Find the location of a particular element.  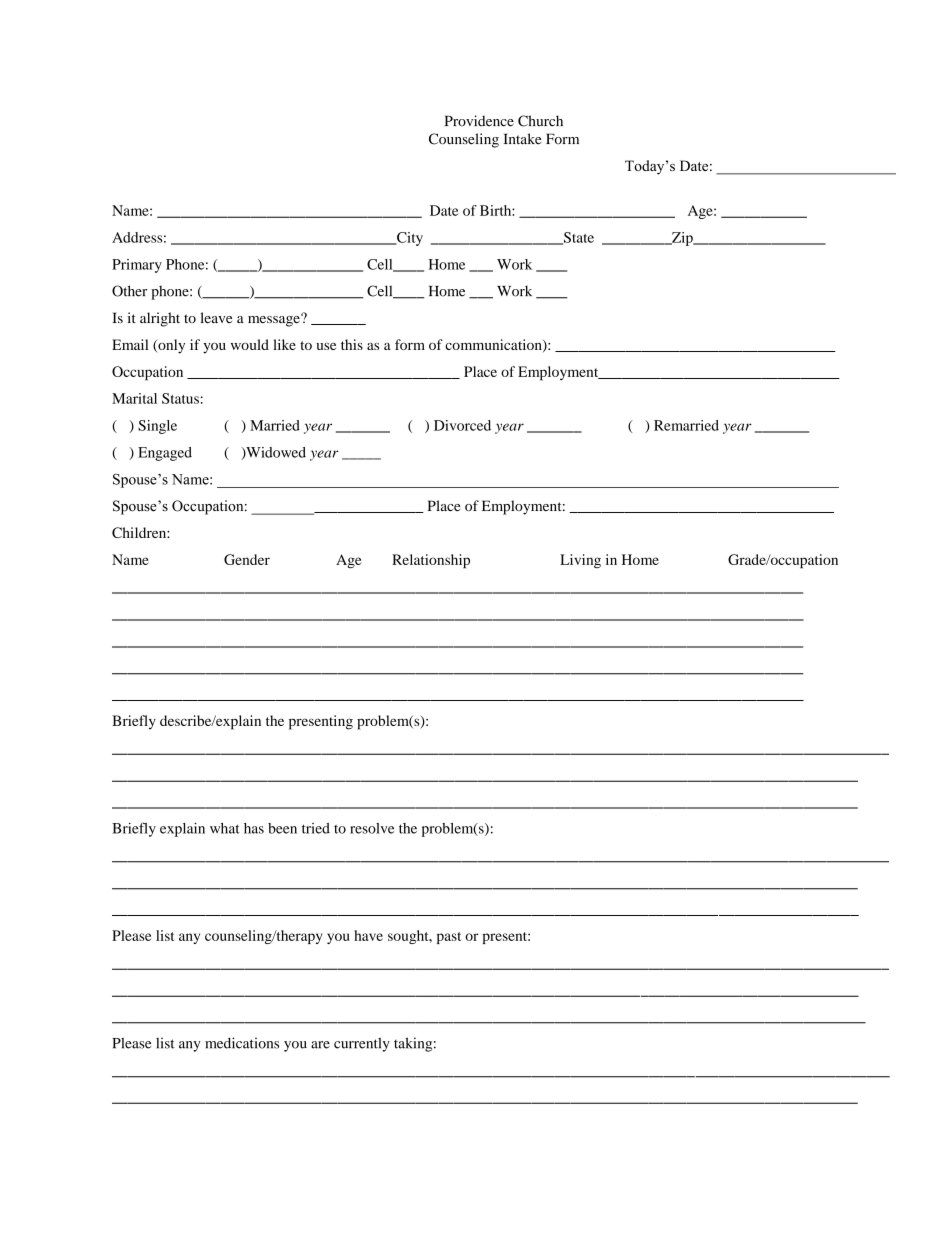

currently is located at coordinates (362, 1044).
